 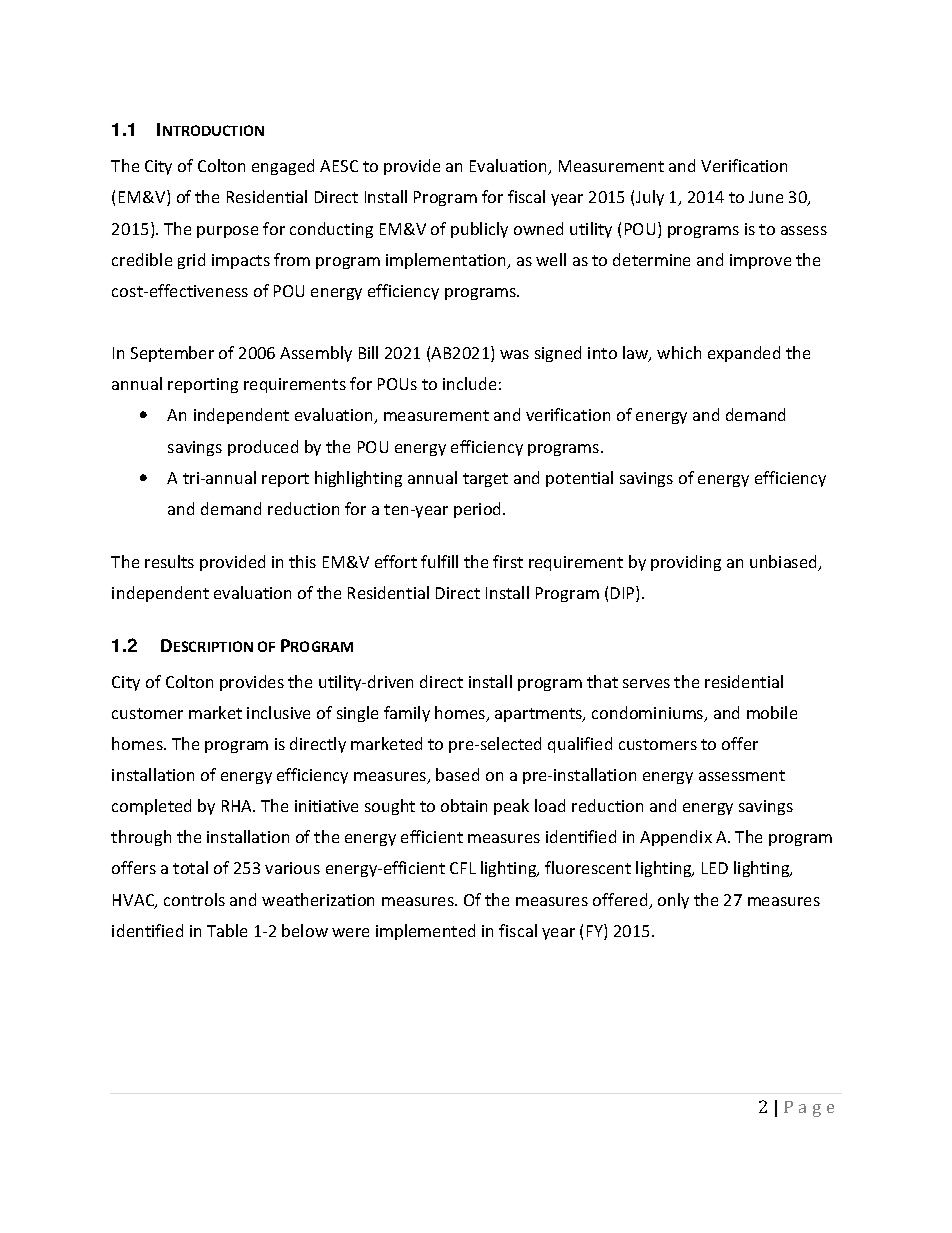 I want to click on implemented, so click(x=425, y=932).
